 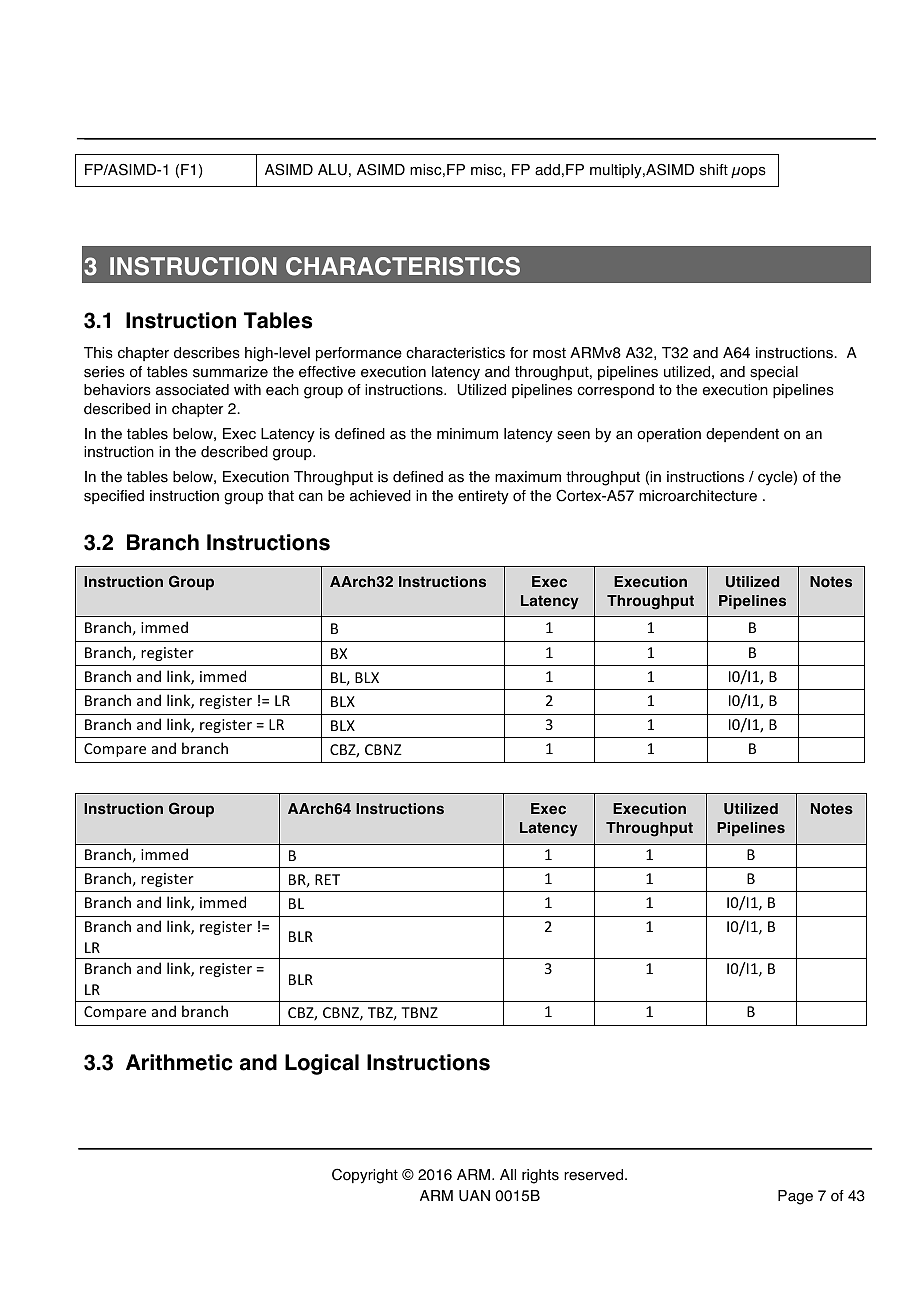 I want to click on entirety, so click(x=483, y=497).
